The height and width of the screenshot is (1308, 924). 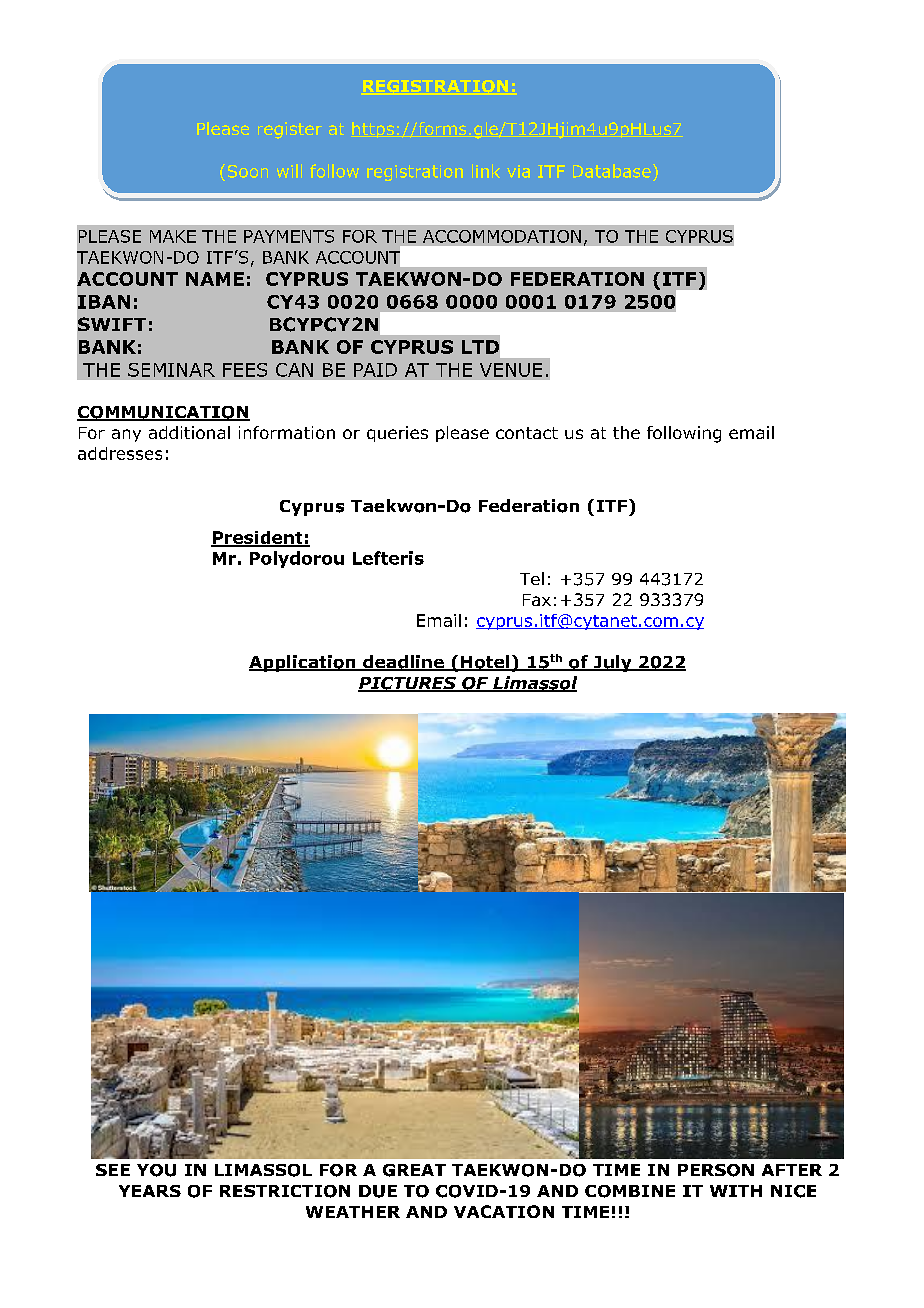 What do you see at coordinates (215, 279) in the screenshot?
I see `NAME` at bounding box center [215, 279].
